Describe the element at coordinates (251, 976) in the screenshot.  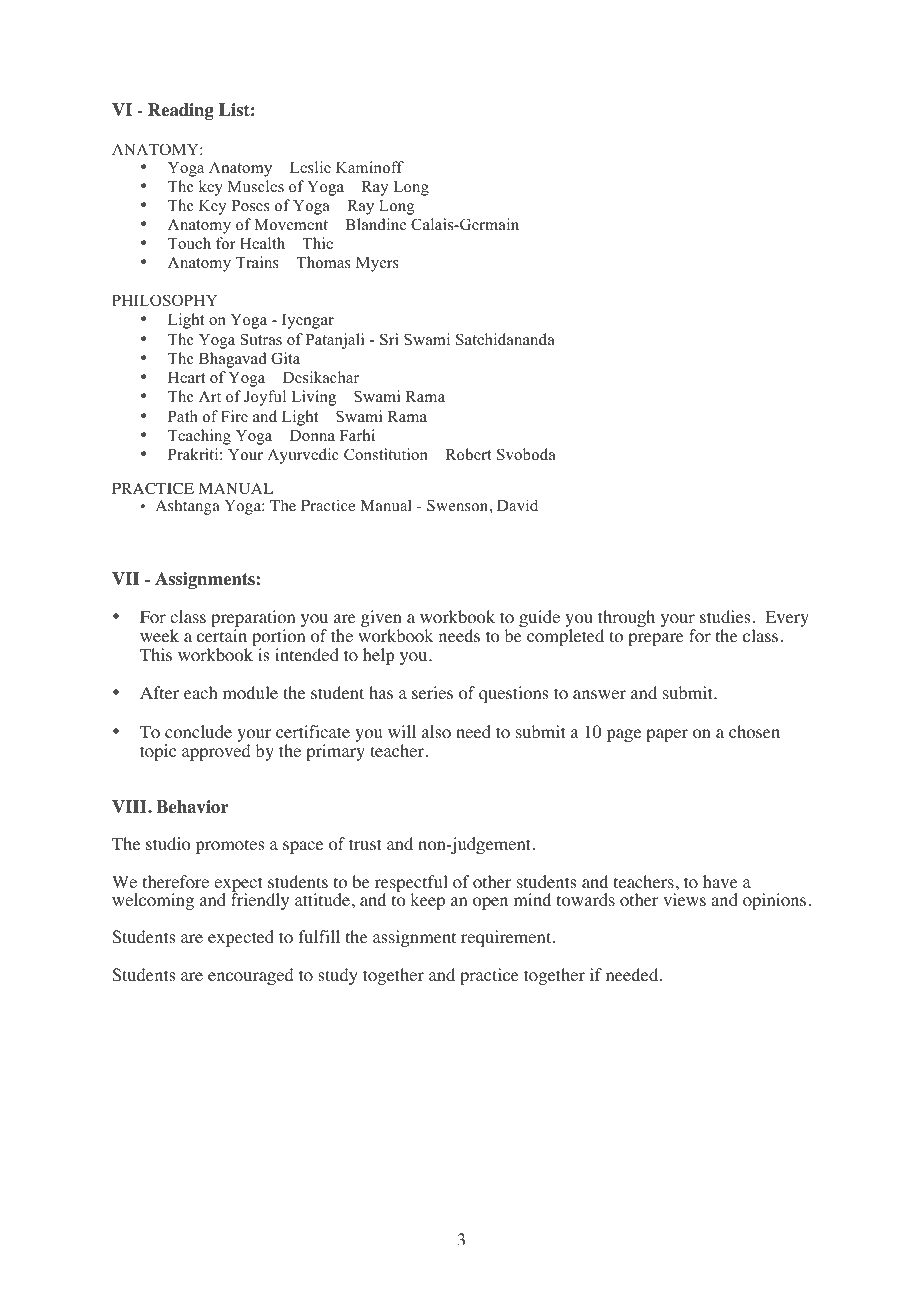
I see `encouraged` at that location.
